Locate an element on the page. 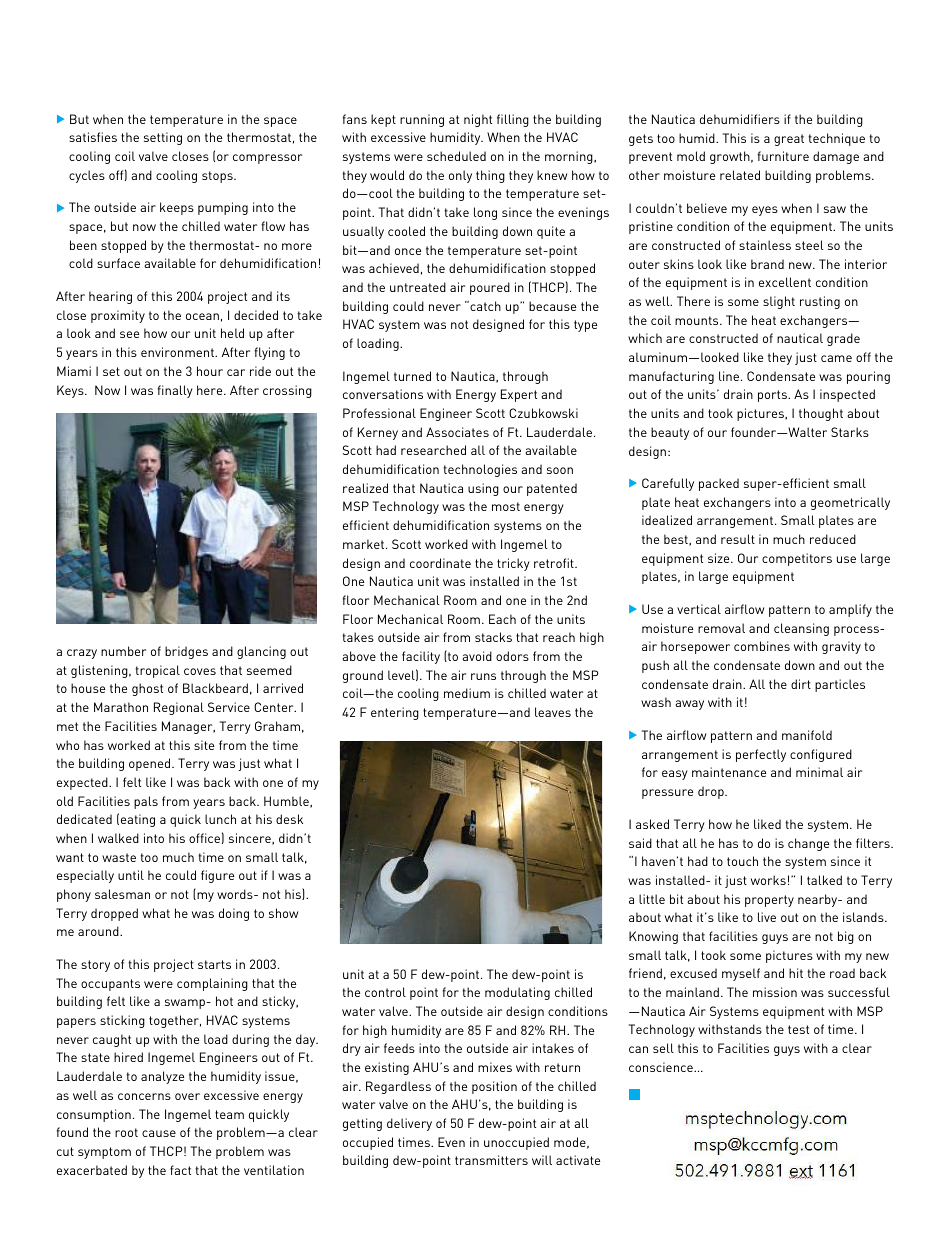  Expert is located at coordinates (519, 395).
